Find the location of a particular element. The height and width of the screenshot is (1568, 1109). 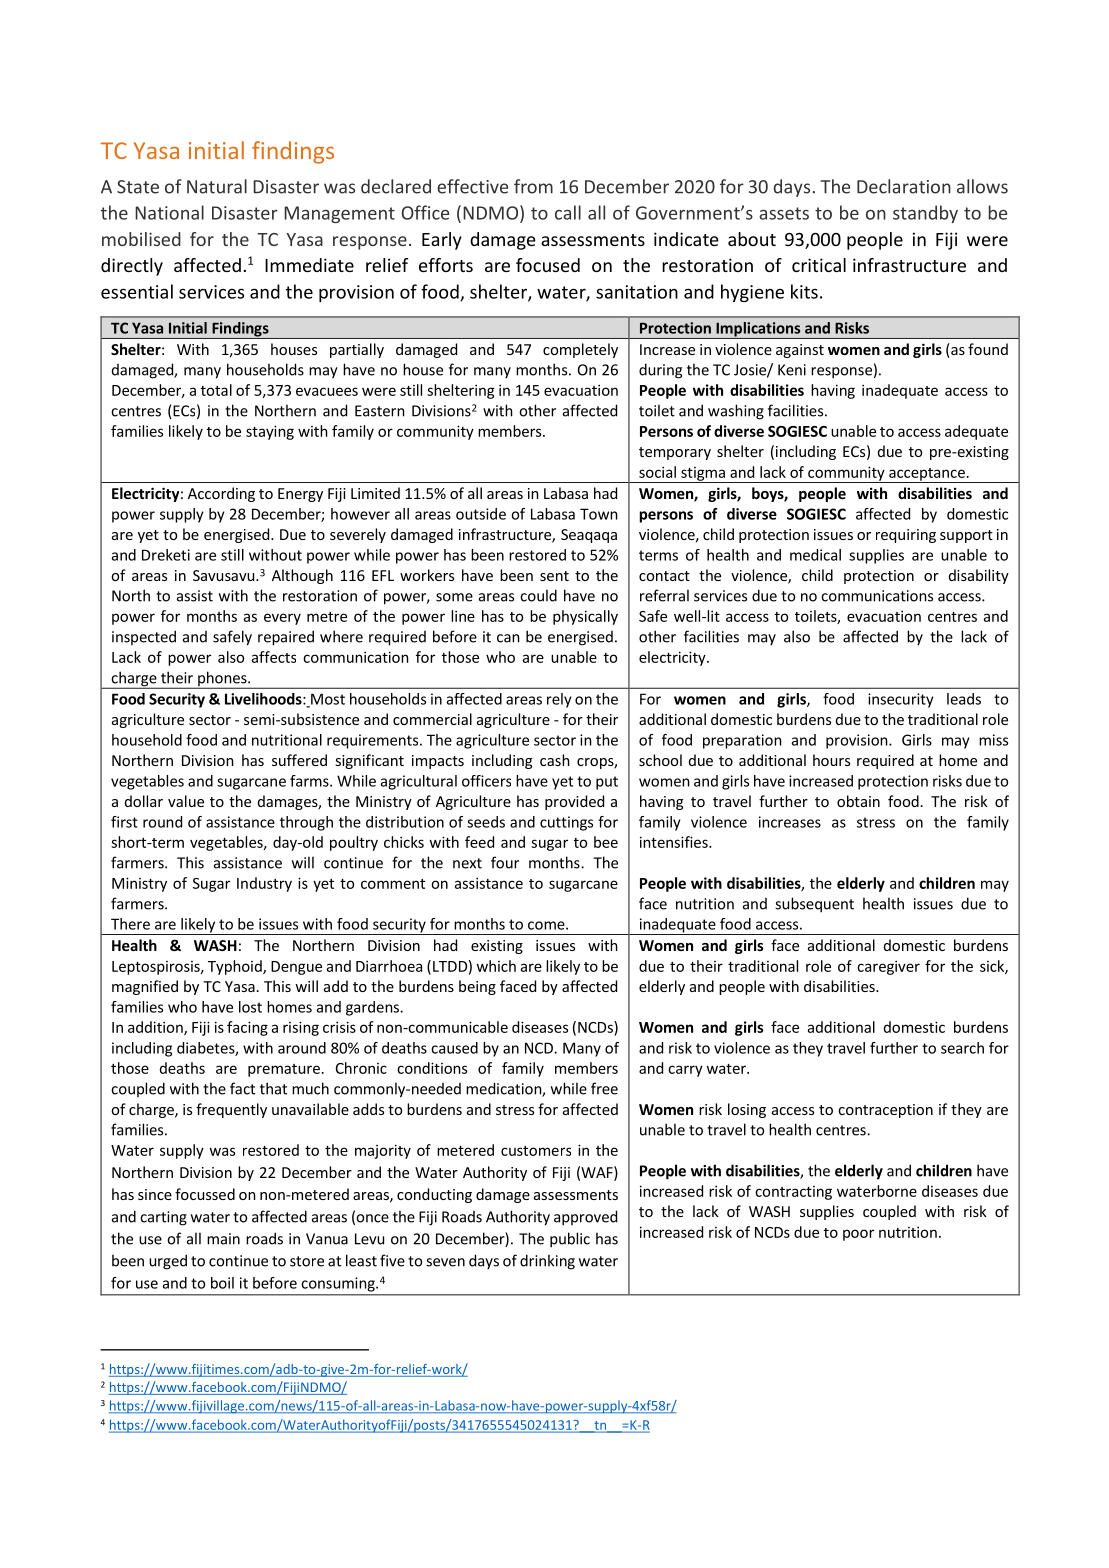

public is located at coordinates (570, 1240).
